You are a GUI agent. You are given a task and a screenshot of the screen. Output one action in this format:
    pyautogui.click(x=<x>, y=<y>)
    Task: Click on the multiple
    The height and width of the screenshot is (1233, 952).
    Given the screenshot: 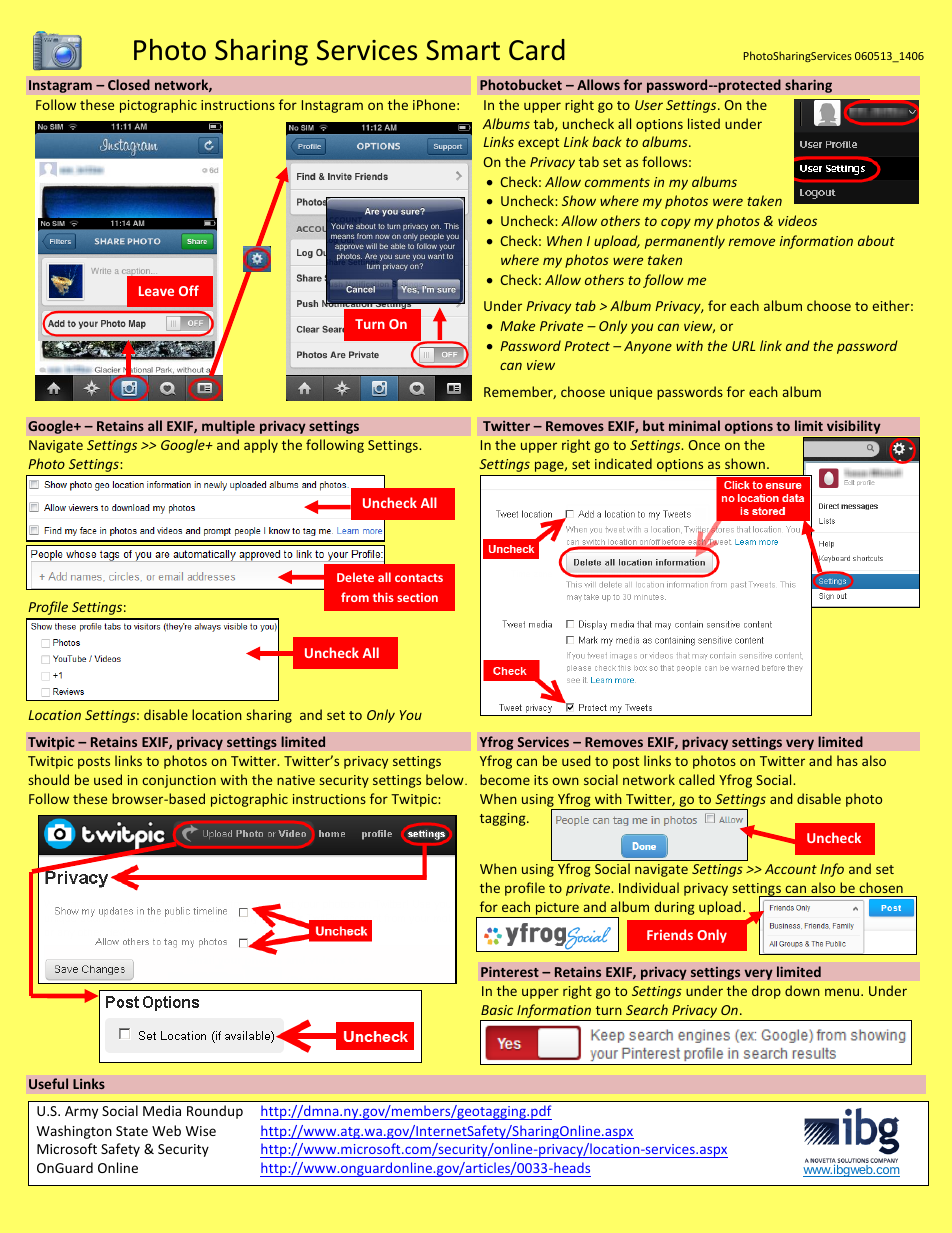 What is the action you would take?
    pyautogui.click(x=228, y=427)
